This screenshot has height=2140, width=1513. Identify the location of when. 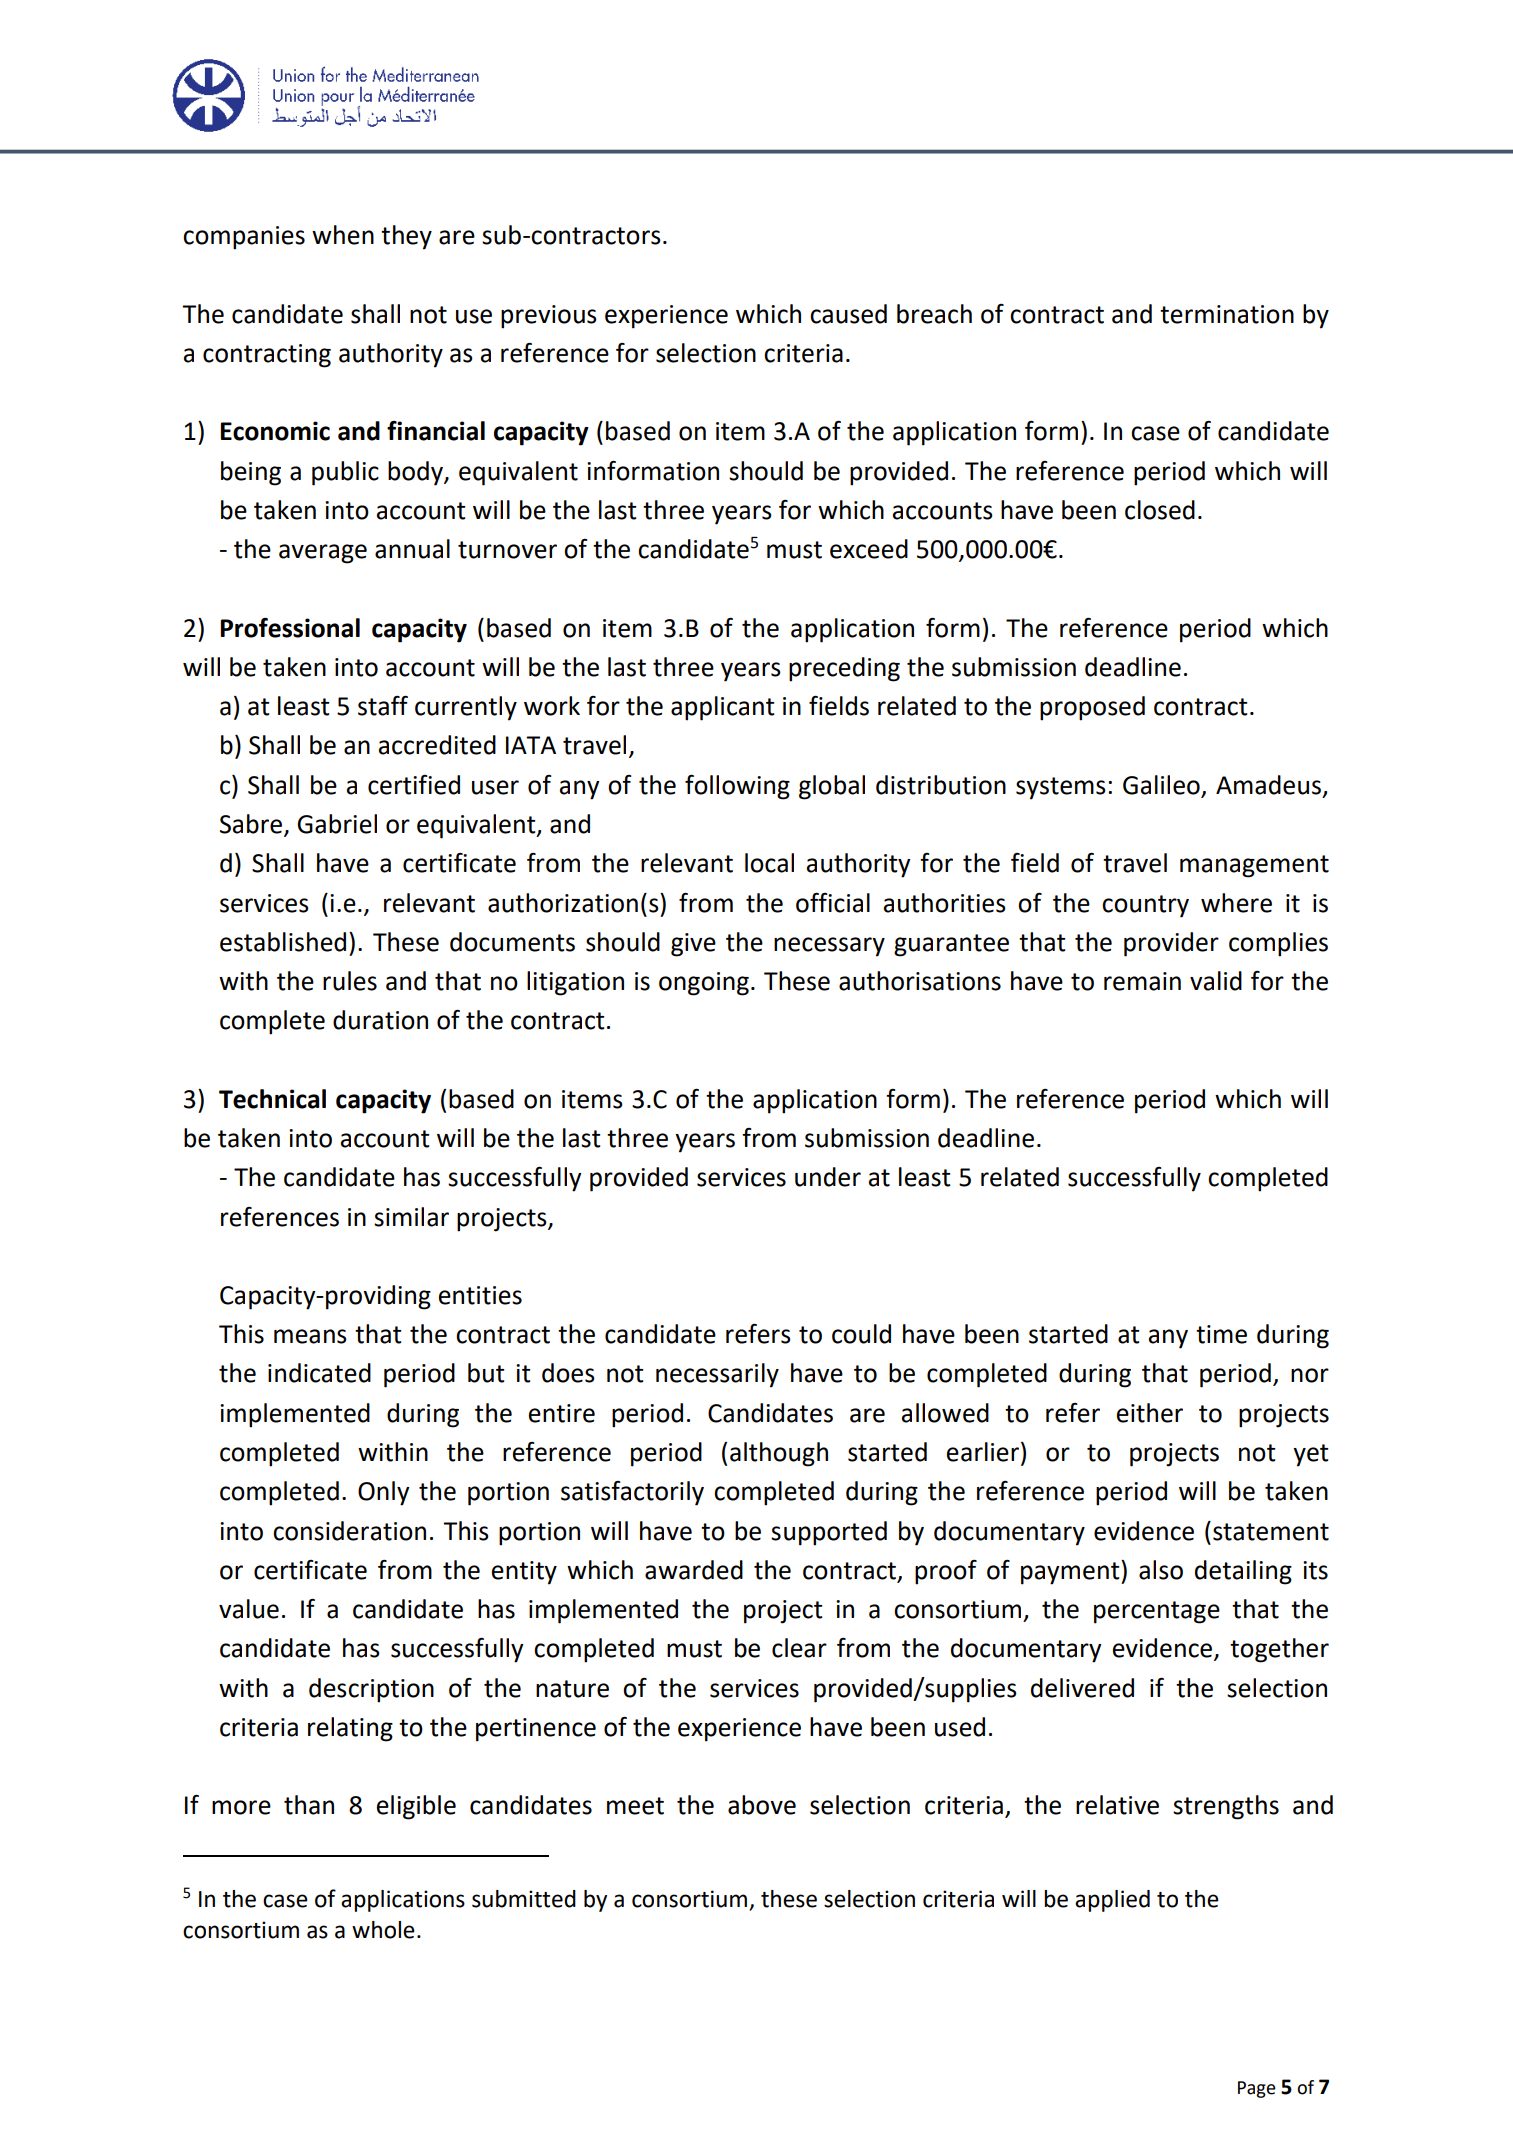
(343, 235).
